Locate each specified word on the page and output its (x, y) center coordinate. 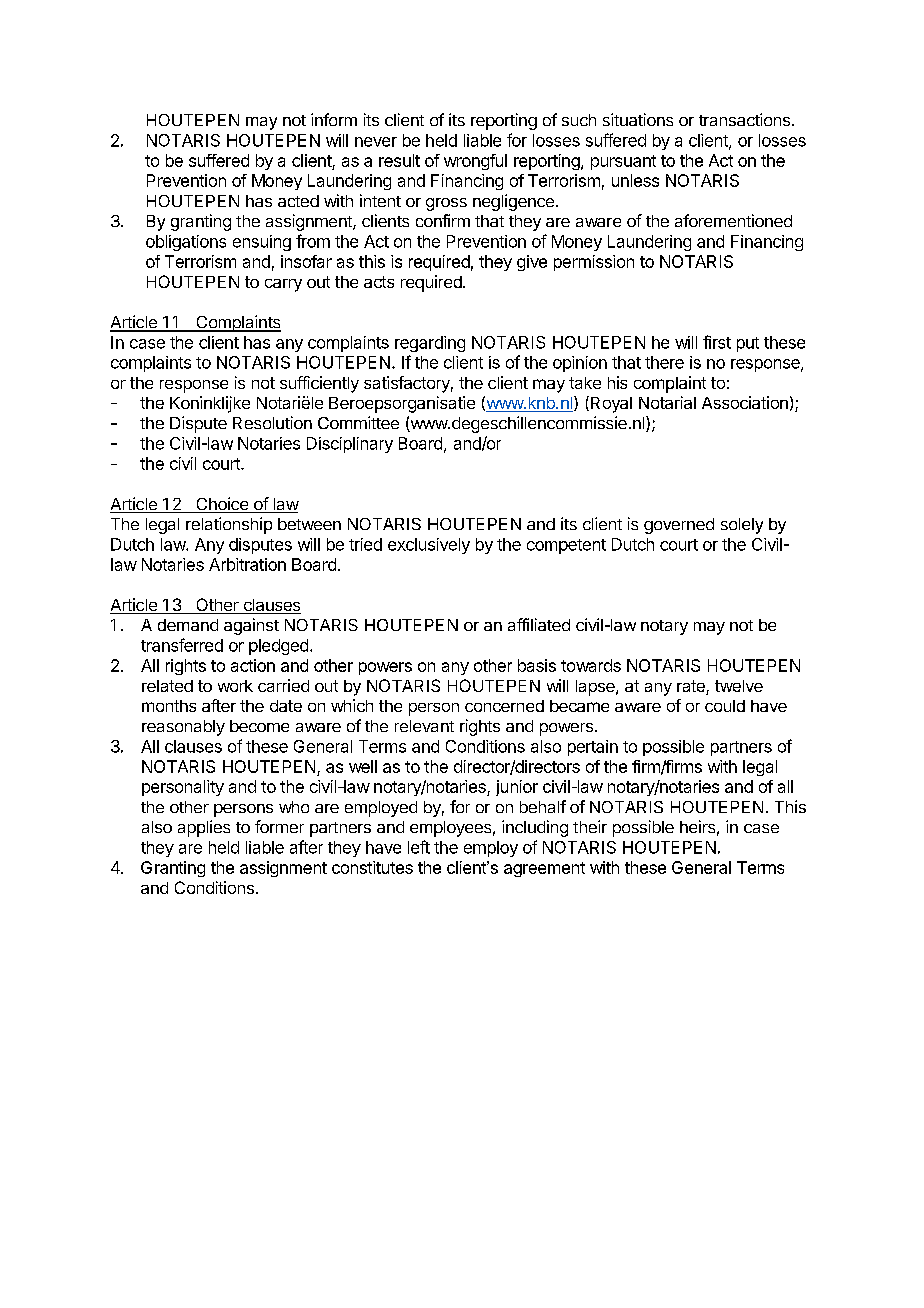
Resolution (272, 422)
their (590, 826)
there (664, 362)
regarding (430, 344)
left (419, 847)
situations (638, 119)
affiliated (539, 624)
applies (204, 828)
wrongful (475, 162)
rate (692, 687)
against (251, 626)
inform (334, 119)
